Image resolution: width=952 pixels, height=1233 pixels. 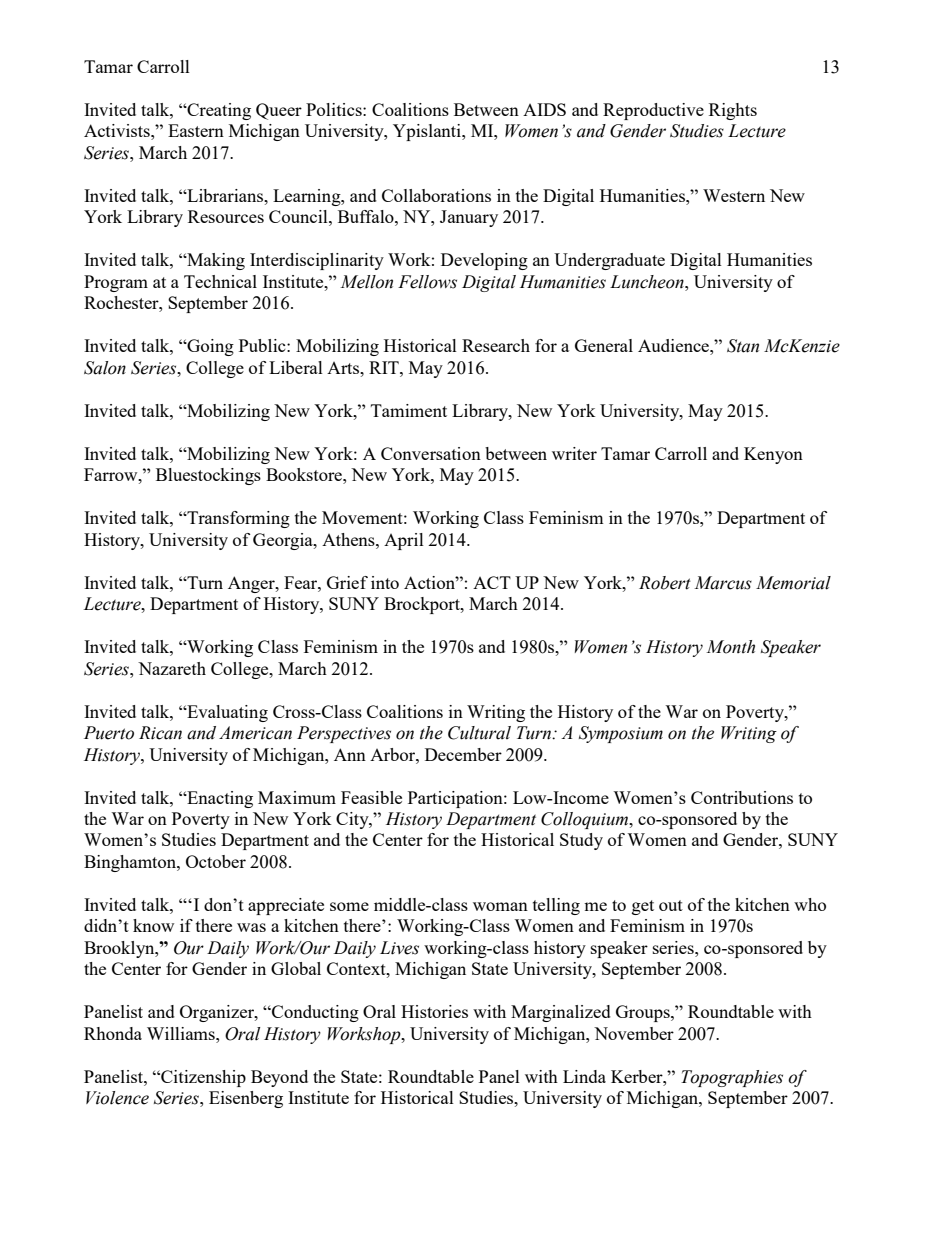 What do you see at coordinates (202, 1078) in the page?
I see `Citizenship` at bounding box center [202, 1078].
